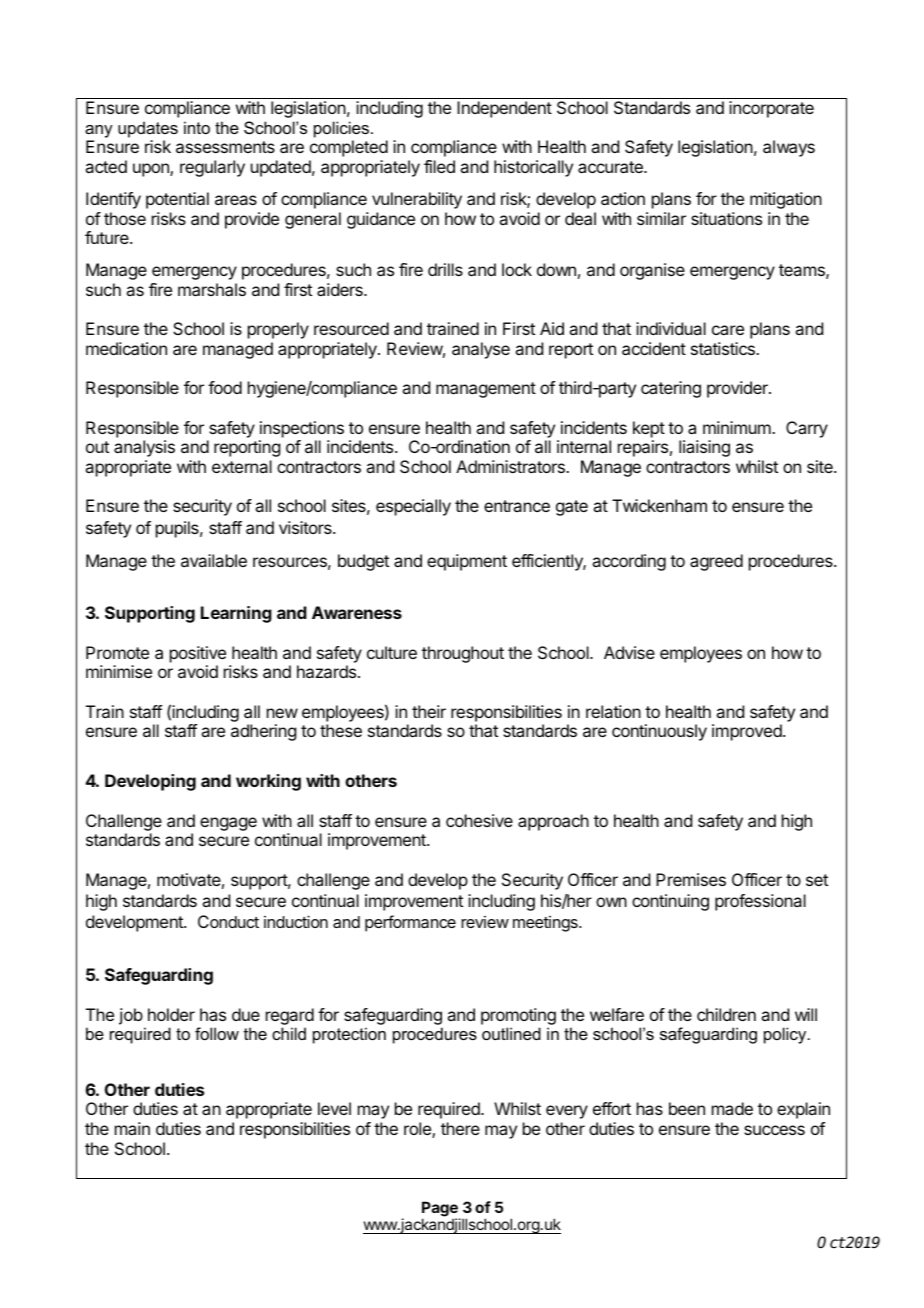  I want to click on especially, so click(413, 507).
